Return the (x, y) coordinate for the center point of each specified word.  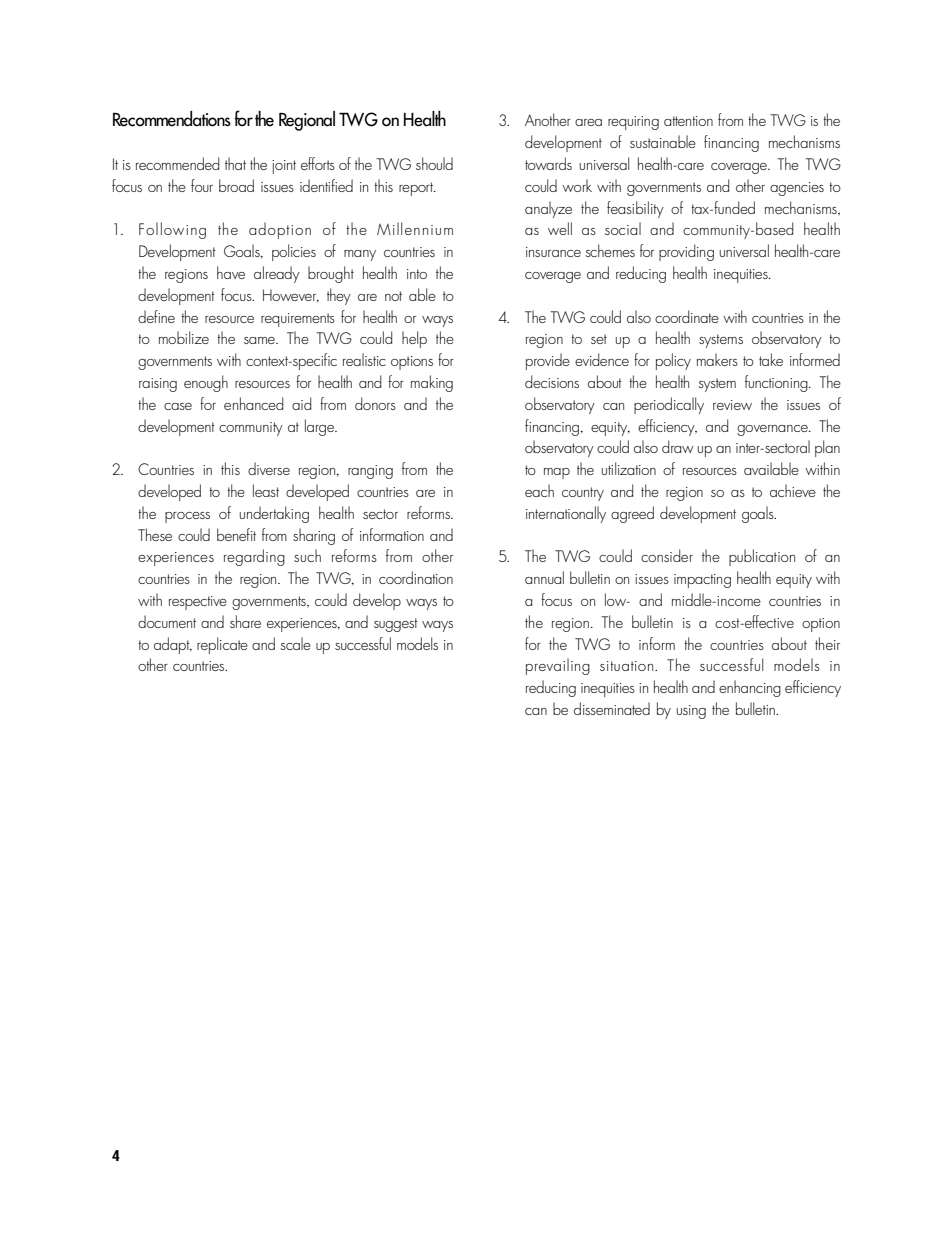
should (434, 163)
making (432, 383)
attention (688, 121)
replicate (222, 645)
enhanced (253, 403)
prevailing (558, 666)
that (235, 163)
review (732, 405)
